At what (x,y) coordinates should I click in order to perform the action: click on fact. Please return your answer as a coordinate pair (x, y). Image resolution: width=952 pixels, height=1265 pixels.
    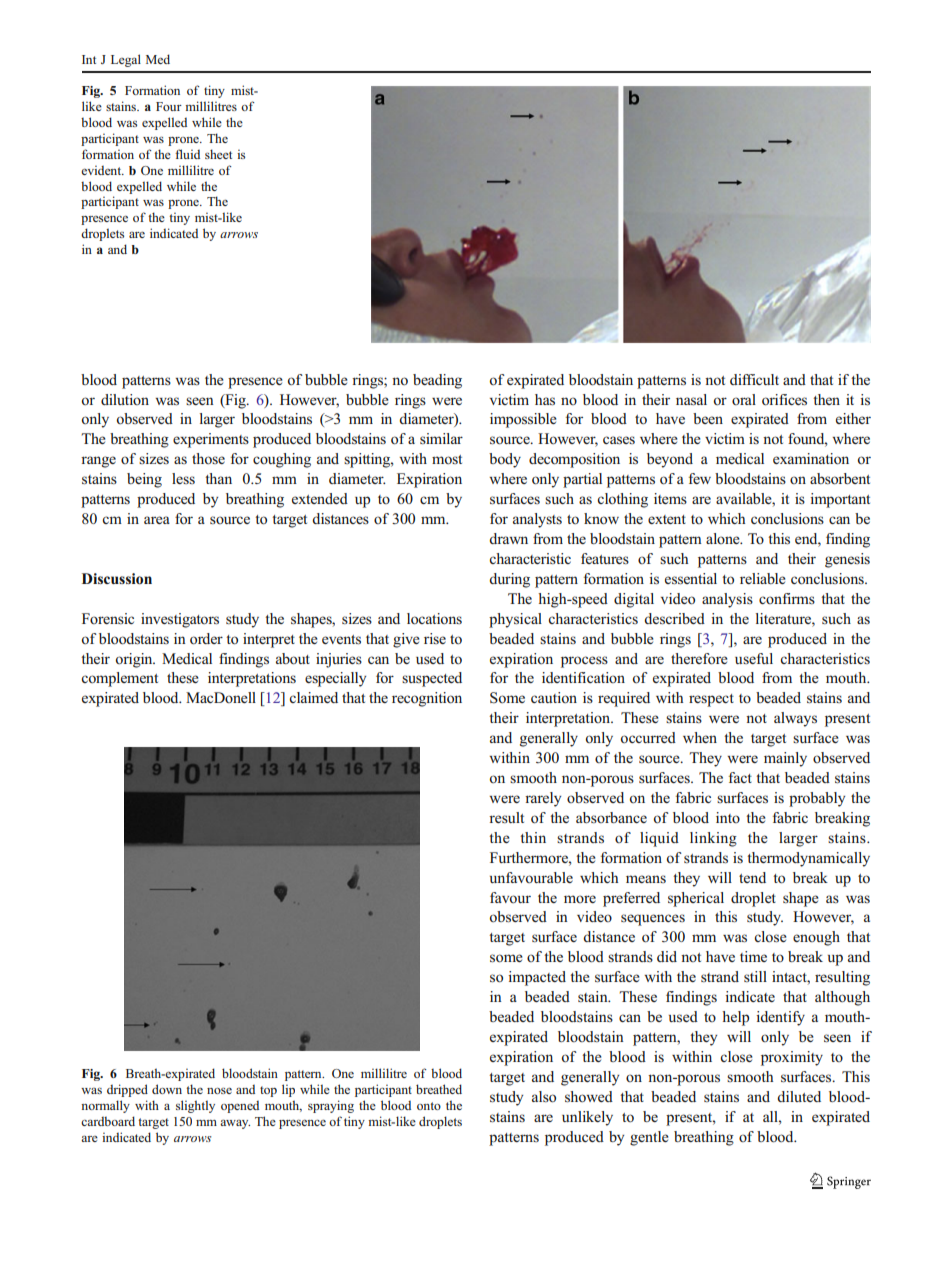
    Looking at the image, I should click on (740, 777).
